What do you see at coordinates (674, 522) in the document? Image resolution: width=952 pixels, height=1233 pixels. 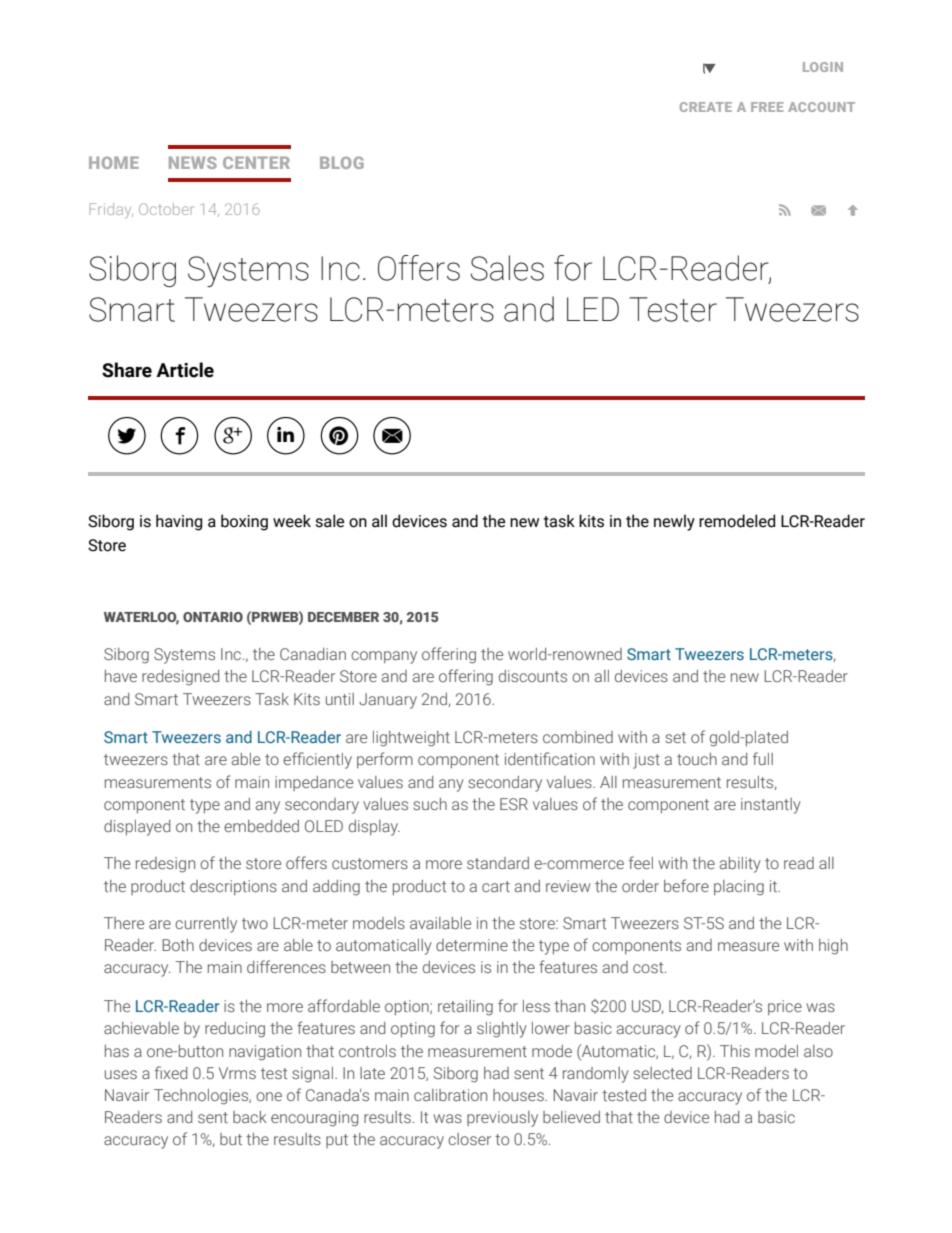 I see `newly` at bounding box center [674, 522].
